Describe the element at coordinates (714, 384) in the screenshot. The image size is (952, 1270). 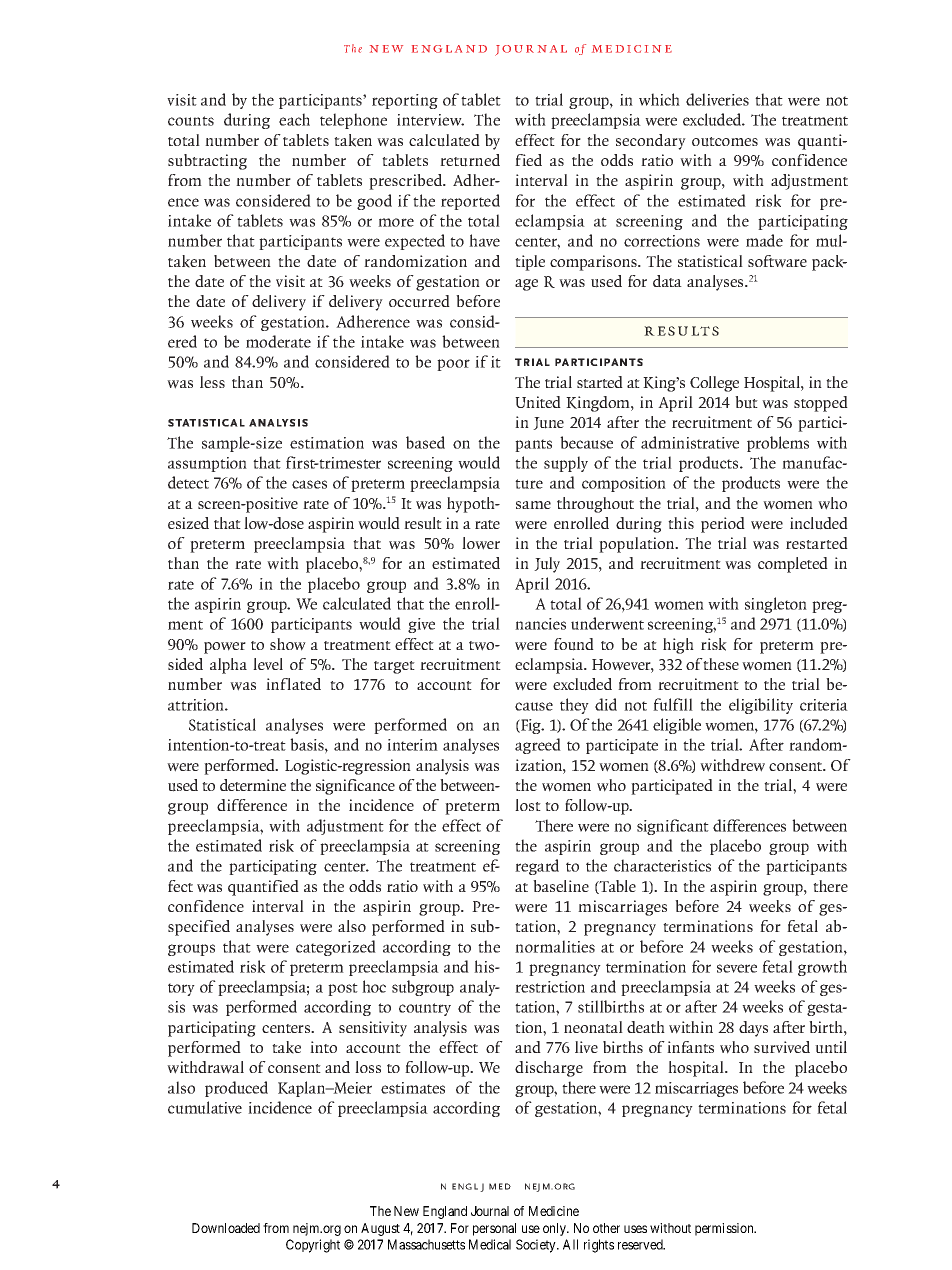
I see `College` at that location.
